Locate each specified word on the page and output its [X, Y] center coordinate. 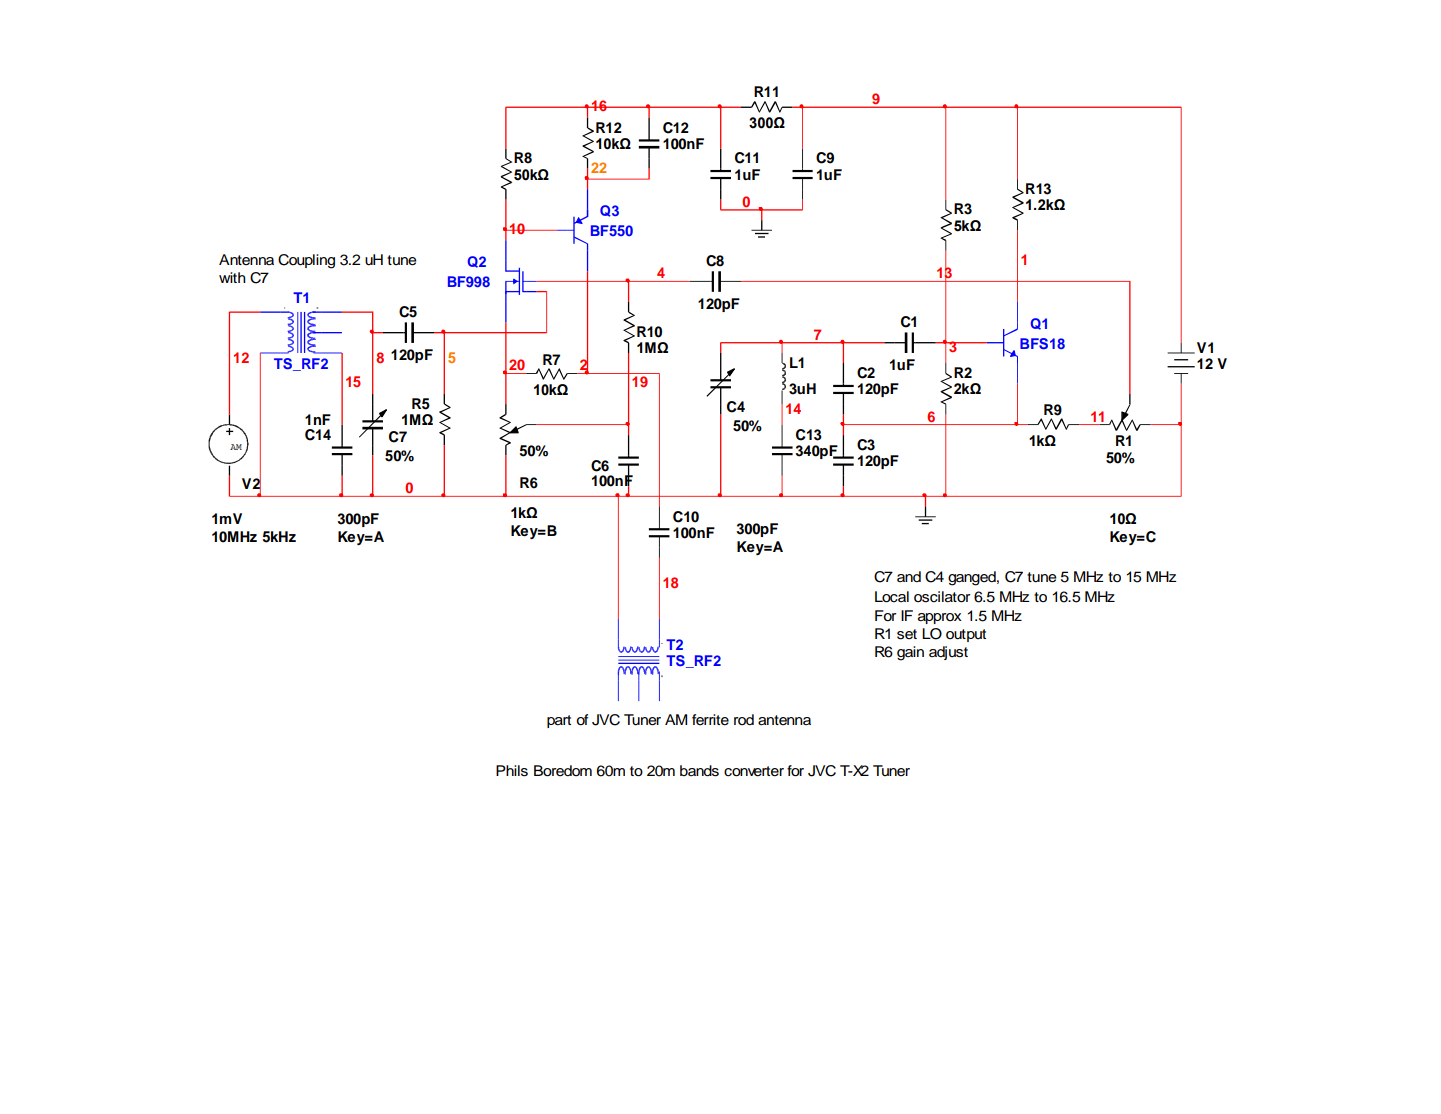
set [907, 634]
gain [910, 653]
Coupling [306, 261]
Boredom [563, 771]
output [966, 635]
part [559, 721]
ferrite [710, 720]
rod [744, 719]
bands [699, 771]
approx [940, 618]
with [232, 277]
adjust [948, 653]
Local [892, 597]
